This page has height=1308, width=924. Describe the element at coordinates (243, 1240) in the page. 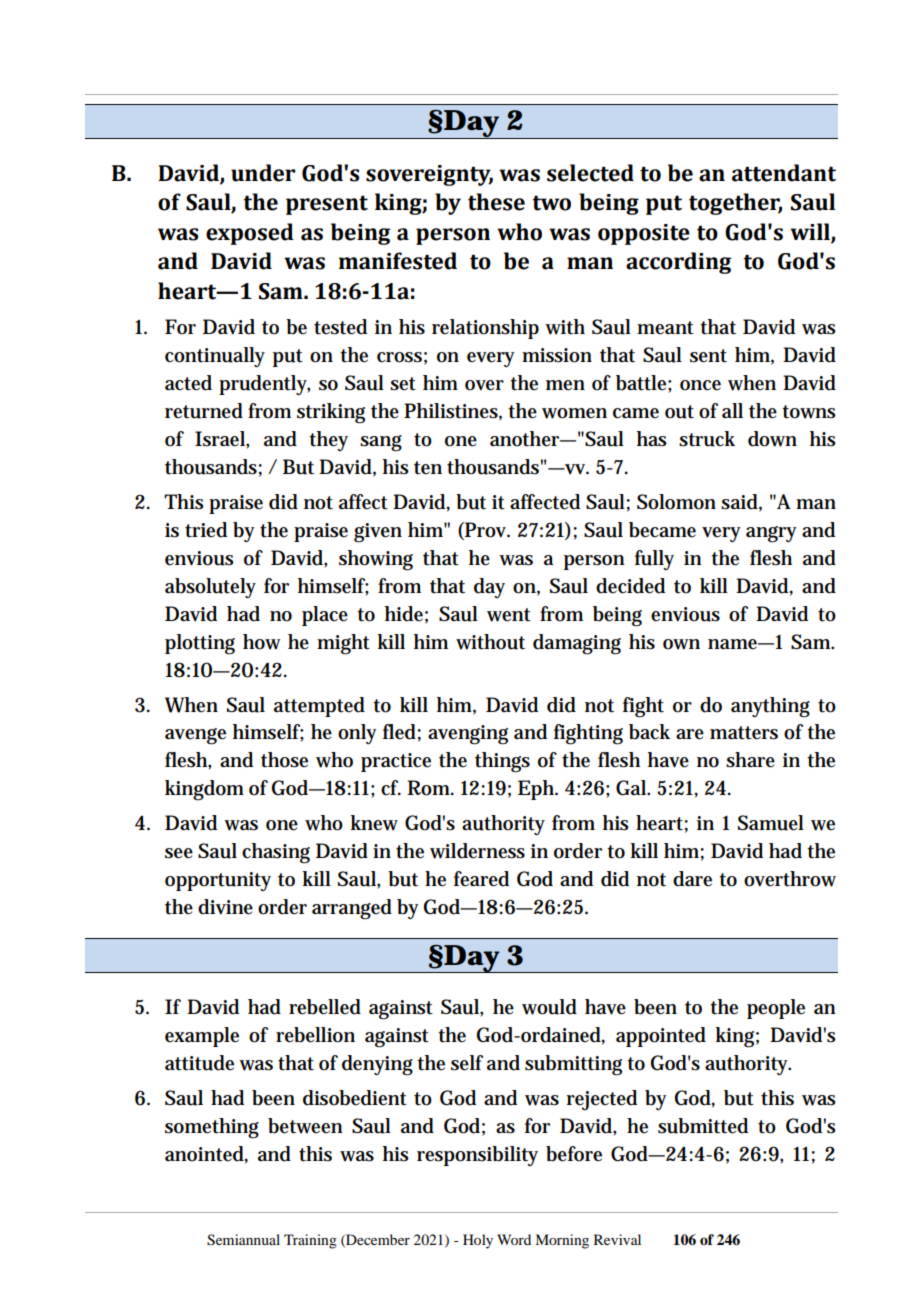

I see `Semiannual` at that location.
